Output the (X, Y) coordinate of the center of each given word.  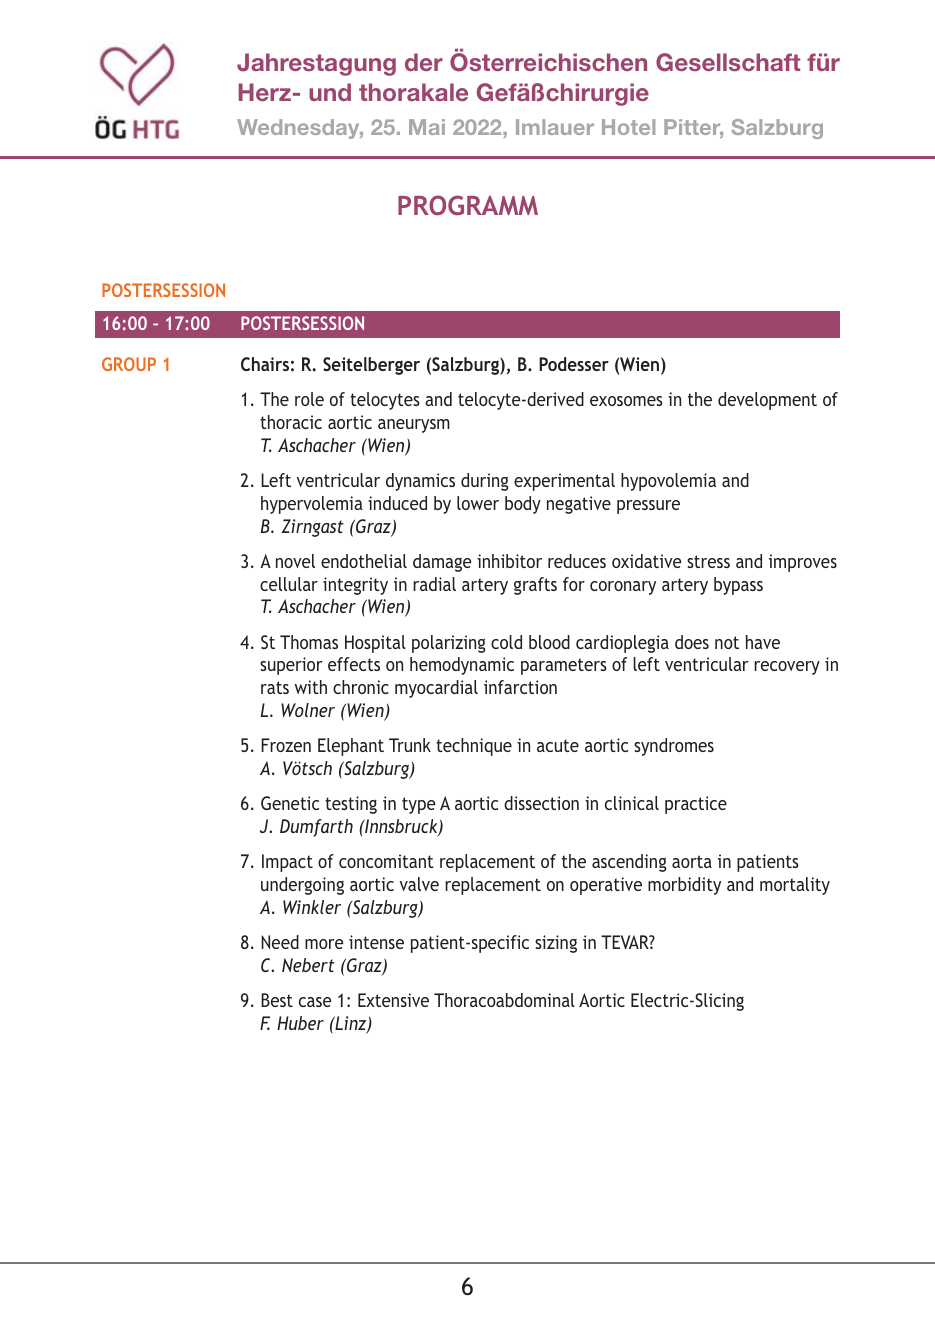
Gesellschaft (728, 62)
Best (277, 1000)
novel (295, 561)
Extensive (393, 1000)
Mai (427, 127)
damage (442, 563)
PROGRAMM (468, 205)
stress (708, 561)
